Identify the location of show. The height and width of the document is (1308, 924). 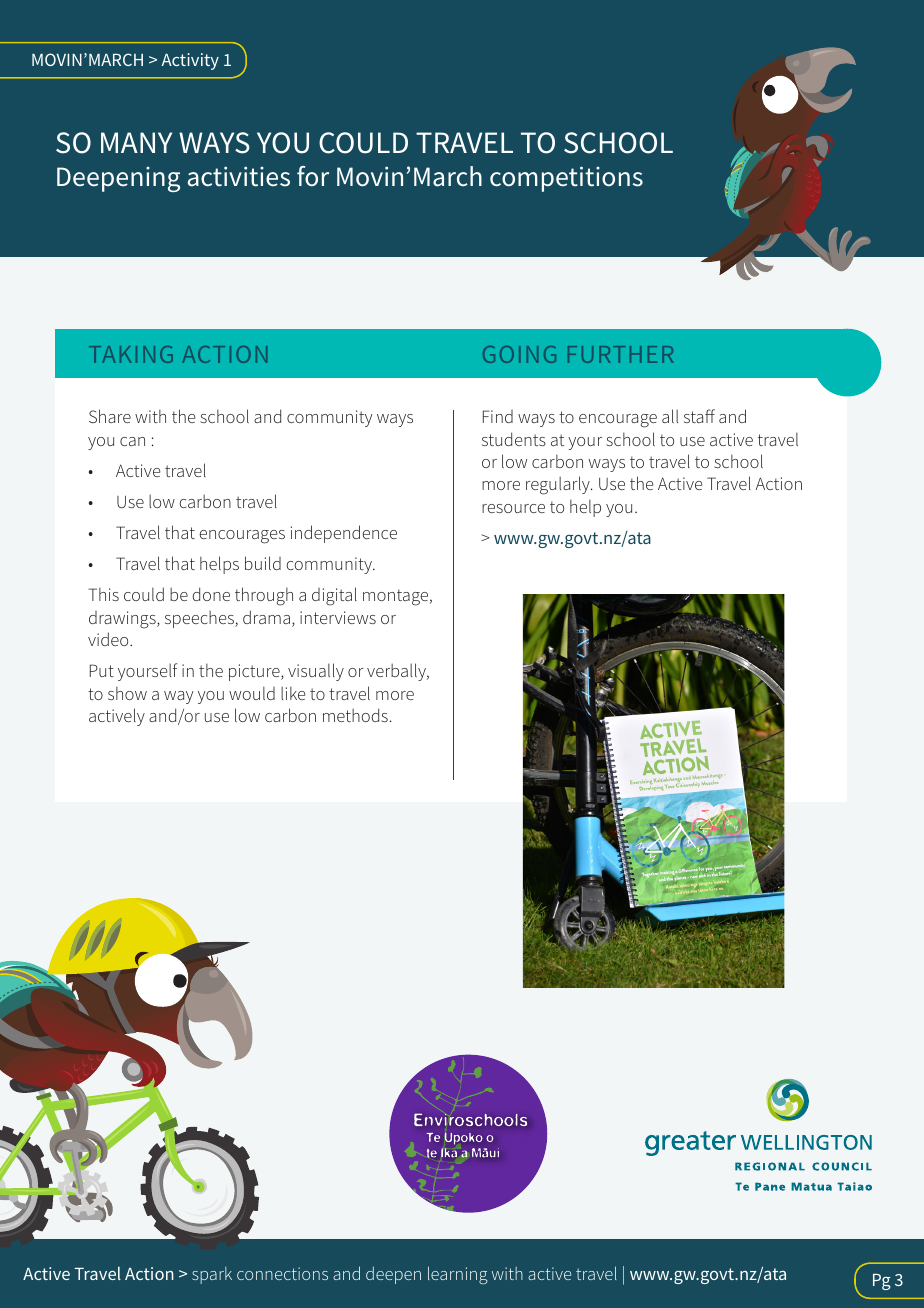
(127, 693).
